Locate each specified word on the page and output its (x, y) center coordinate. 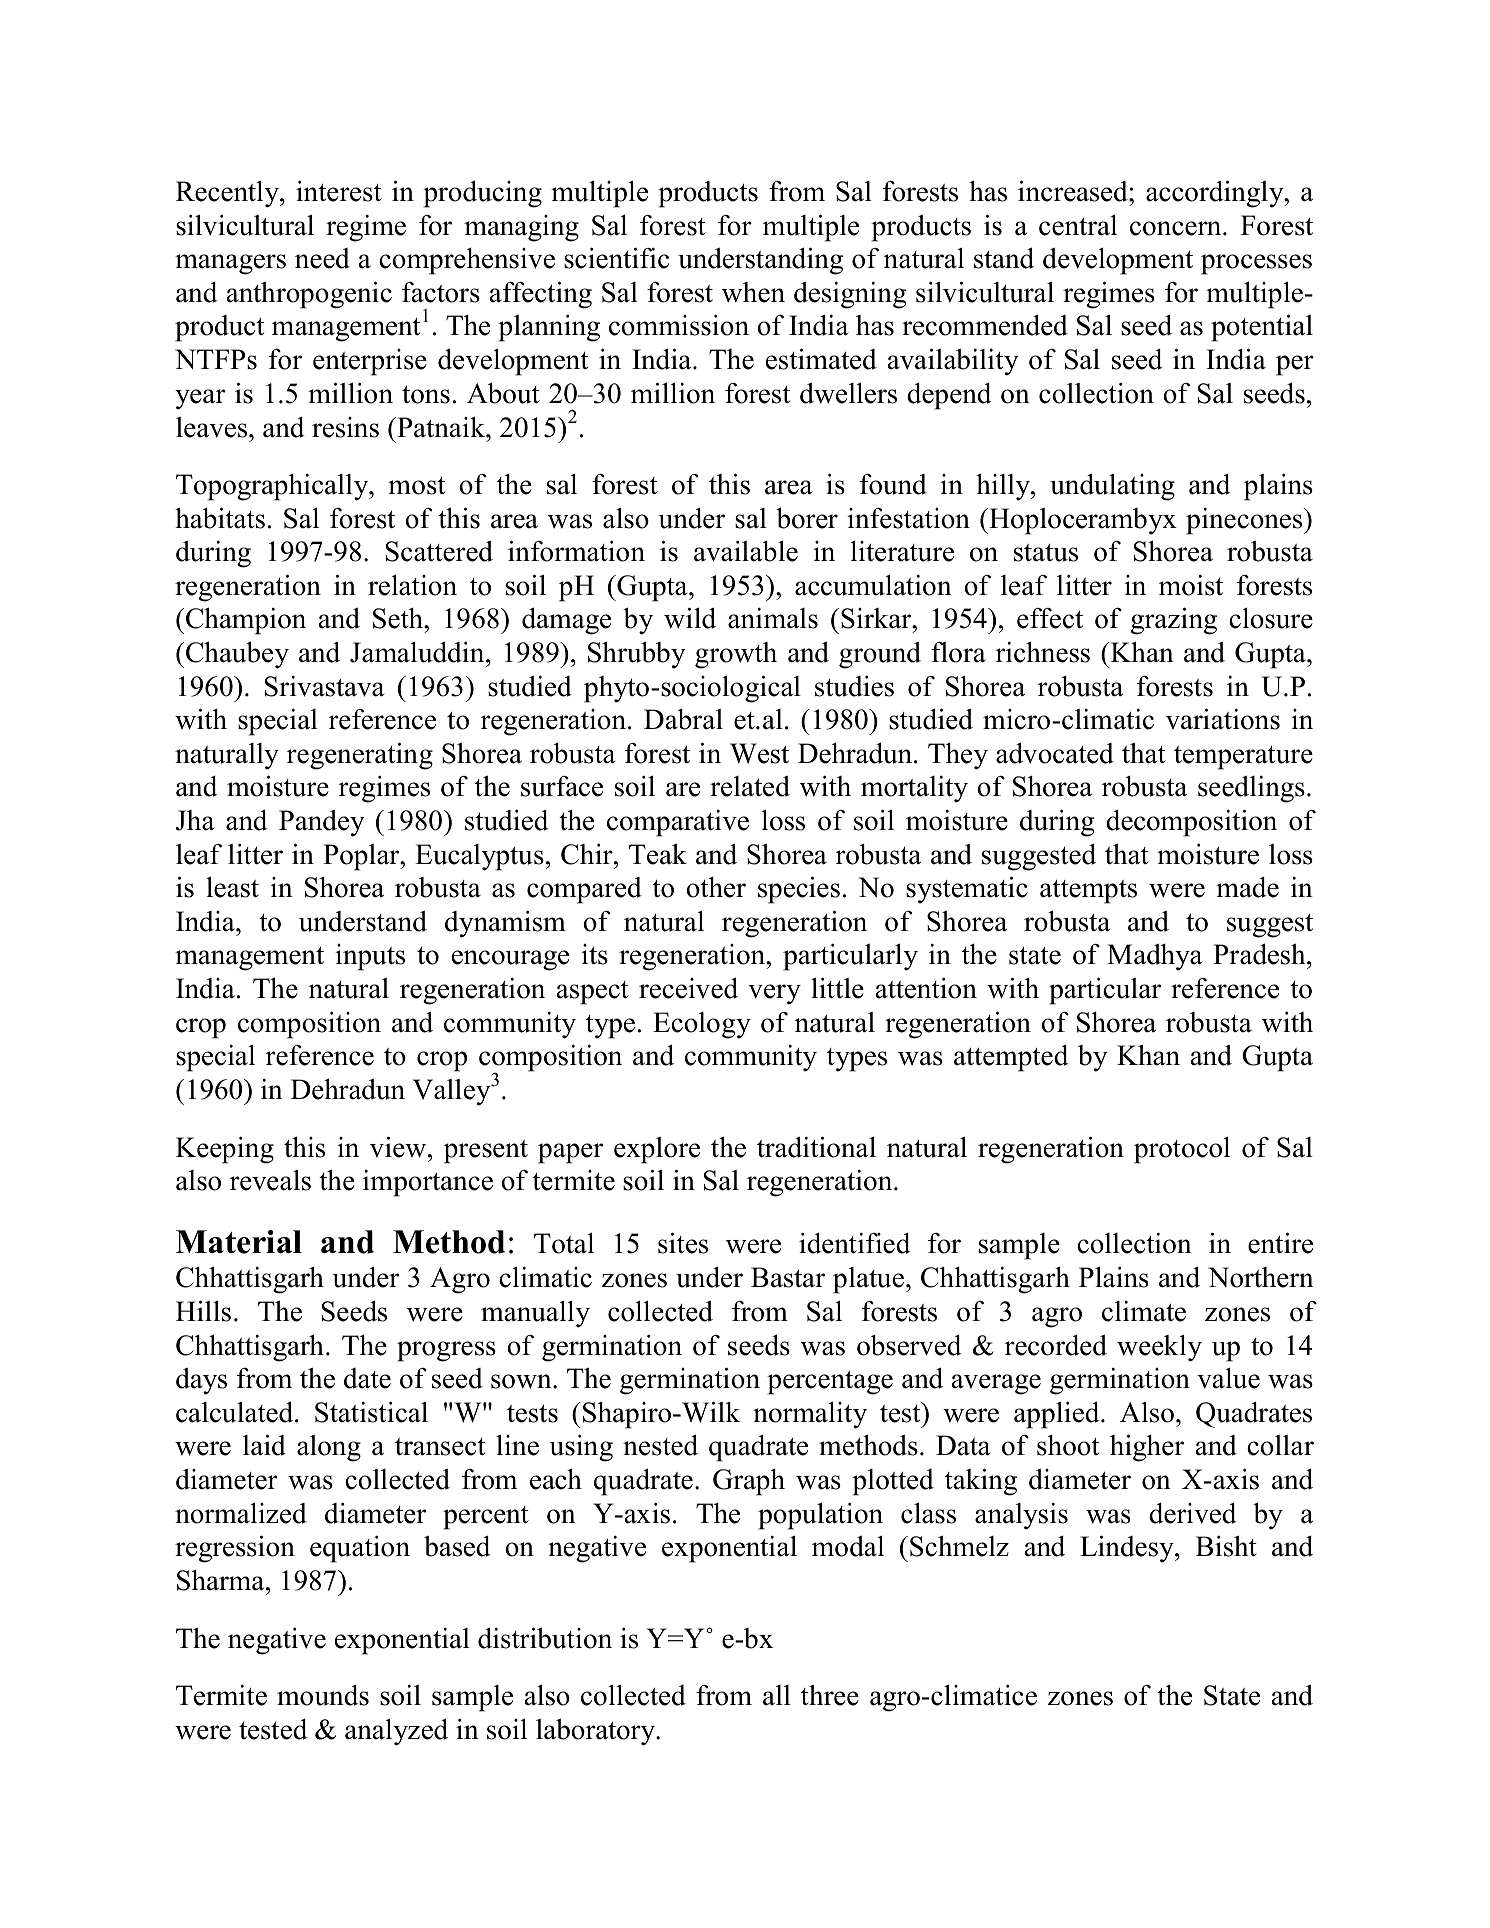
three (830, 1695)
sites (683, 1243)
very (774, 994)
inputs (370, 957)
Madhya (1154, 957)
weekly (1159, 1348)
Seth (399, 618)
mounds (323, 1695)
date (367, 1378)
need (322, 258)
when (753, 292)
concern (1177, 228)
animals (773, 618)
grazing (1174, 621)
